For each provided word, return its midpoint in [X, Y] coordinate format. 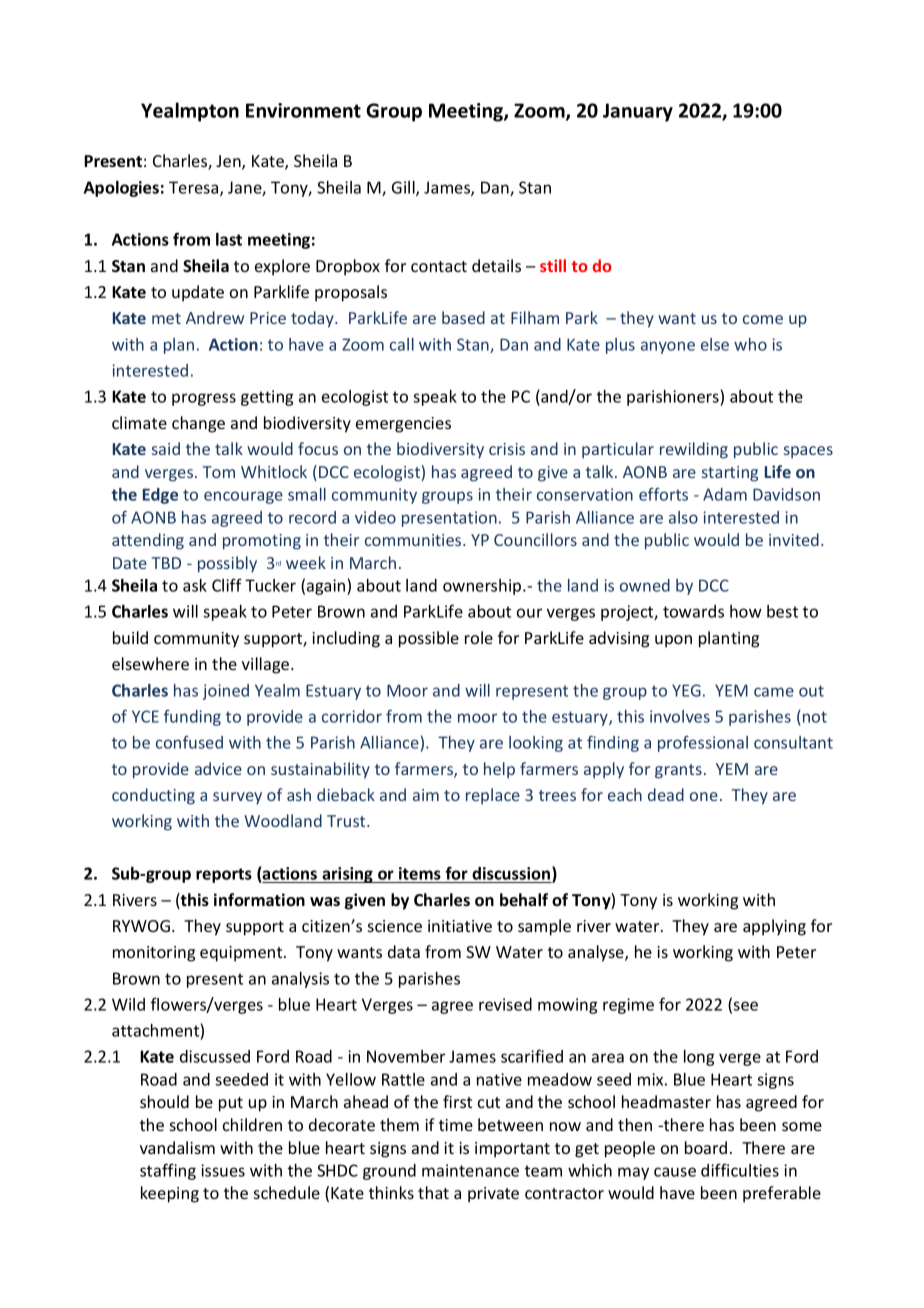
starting [730, 474]
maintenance [470, 1170]
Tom [218, 472]
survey [237, 798]
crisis [507, 449]
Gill [404, 188]
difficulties [740, 1170]
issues [223, 1170]
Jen [229, 162]
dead [666, 794]
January [638, 112]
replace [493, 796]
